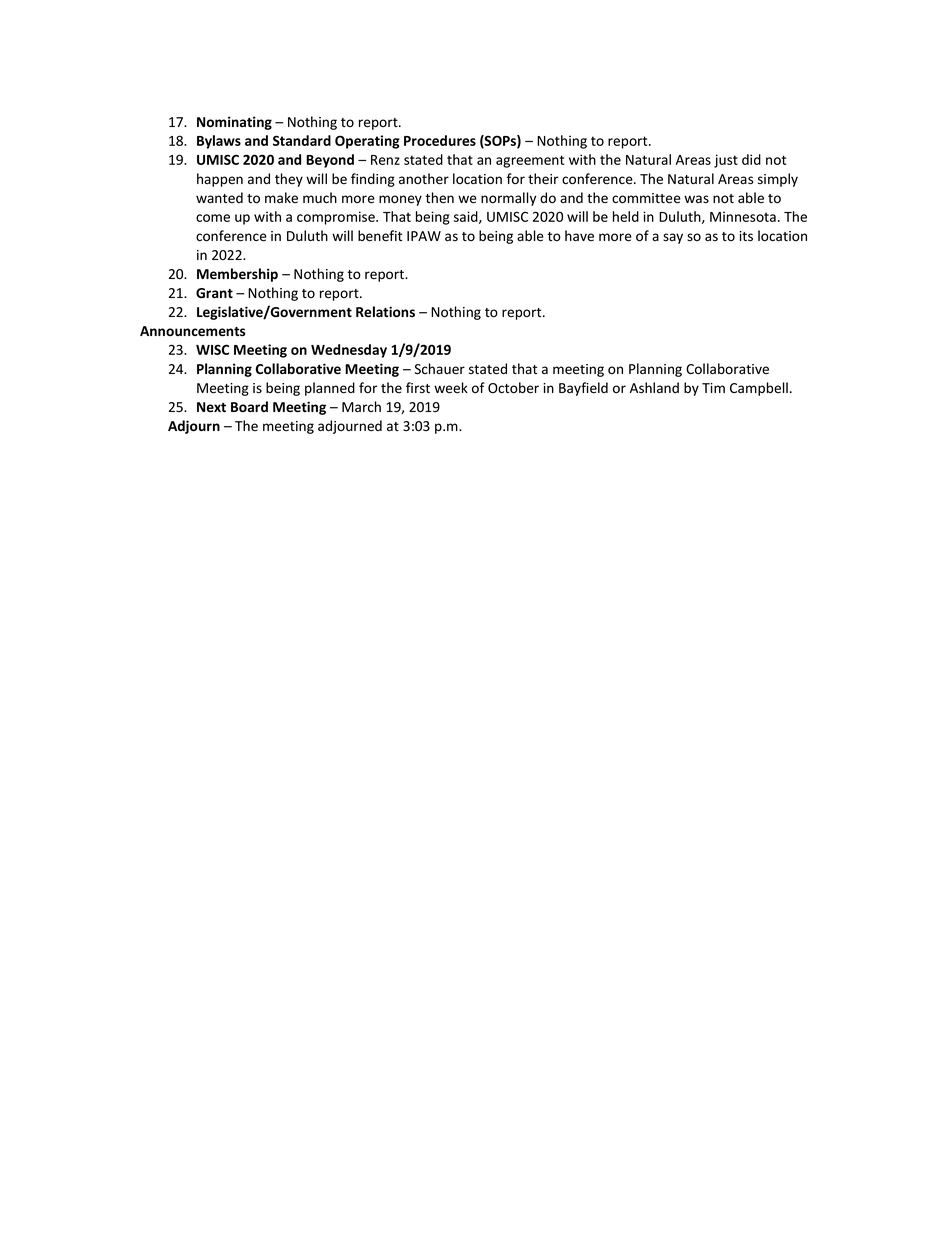 The width and height of the document is (952, 1233). What do you see at coordinates (234, 123) in the document?
I see `Nominating` at bounding box center [234, 123].
